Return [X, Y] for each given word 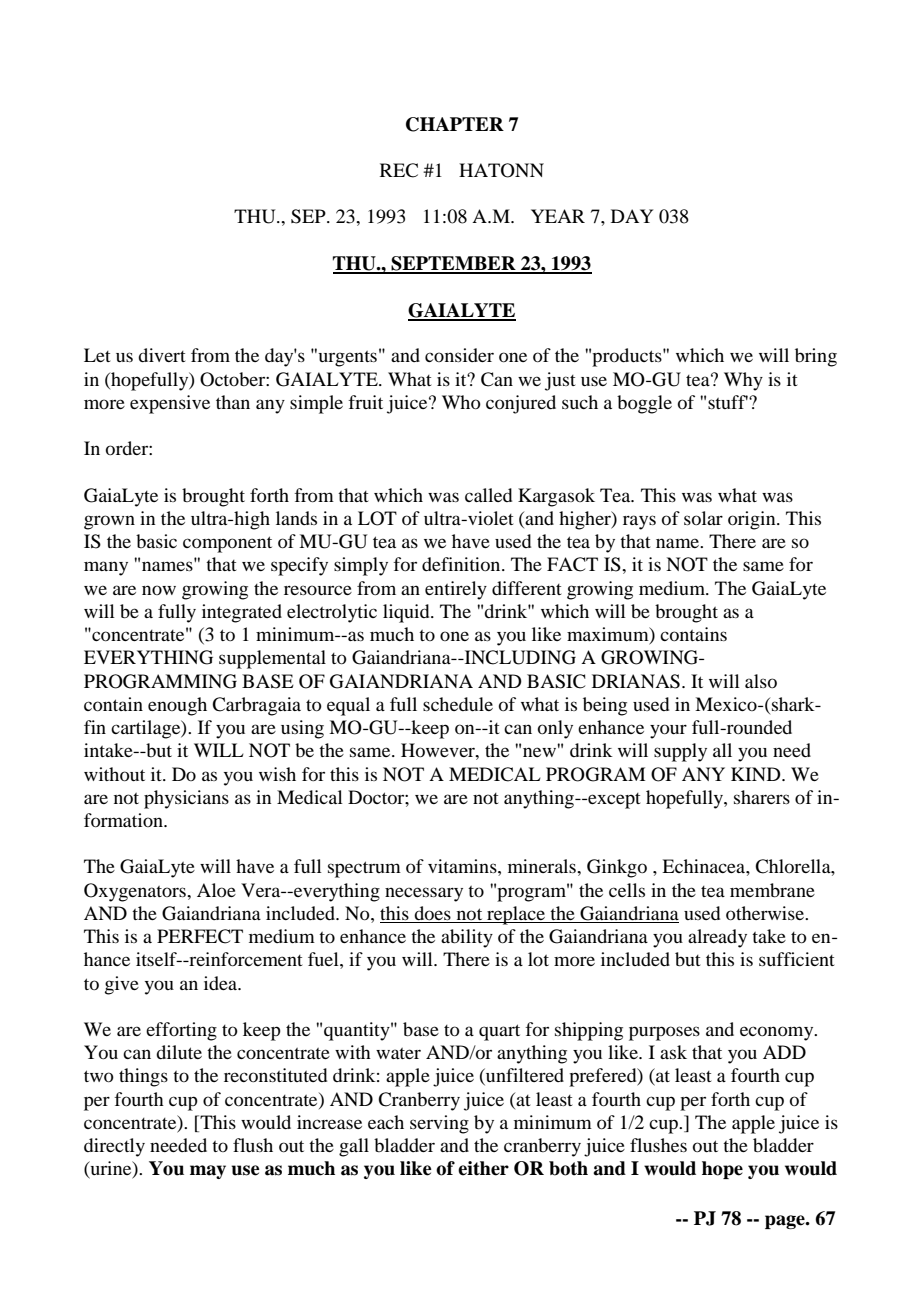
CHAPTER [455, 124]
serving [439, 1124]
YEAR [558, 216]
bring [816, 357]
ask [673, 1052]
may [208, 1172]
